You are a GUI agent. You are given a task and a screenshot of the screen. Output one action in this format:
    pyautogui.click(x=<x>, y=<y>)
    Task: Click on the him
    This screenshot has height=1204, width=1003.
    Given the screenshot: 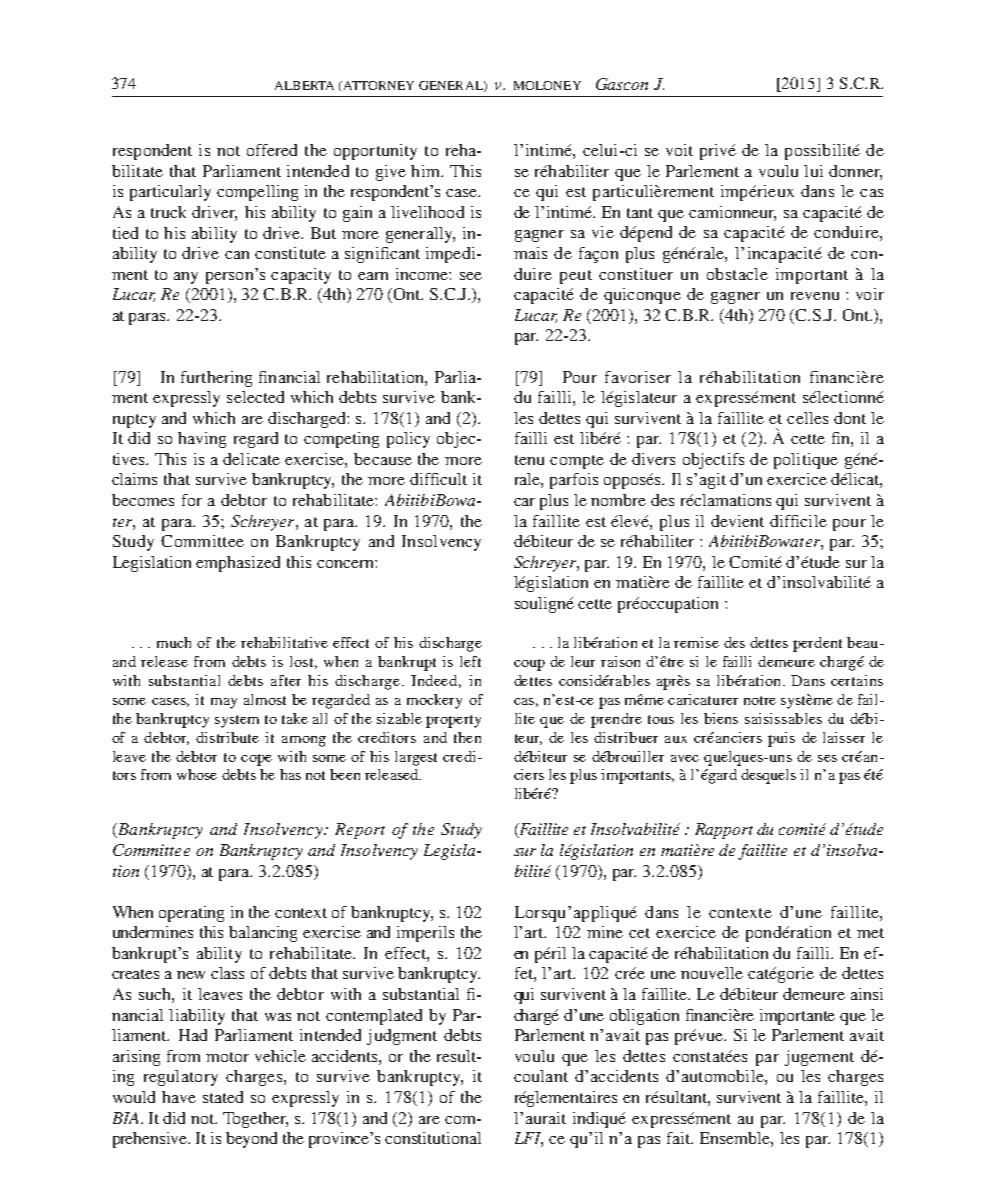 What is the action you would take?
    pyautogui.click(x=426, y=171)
